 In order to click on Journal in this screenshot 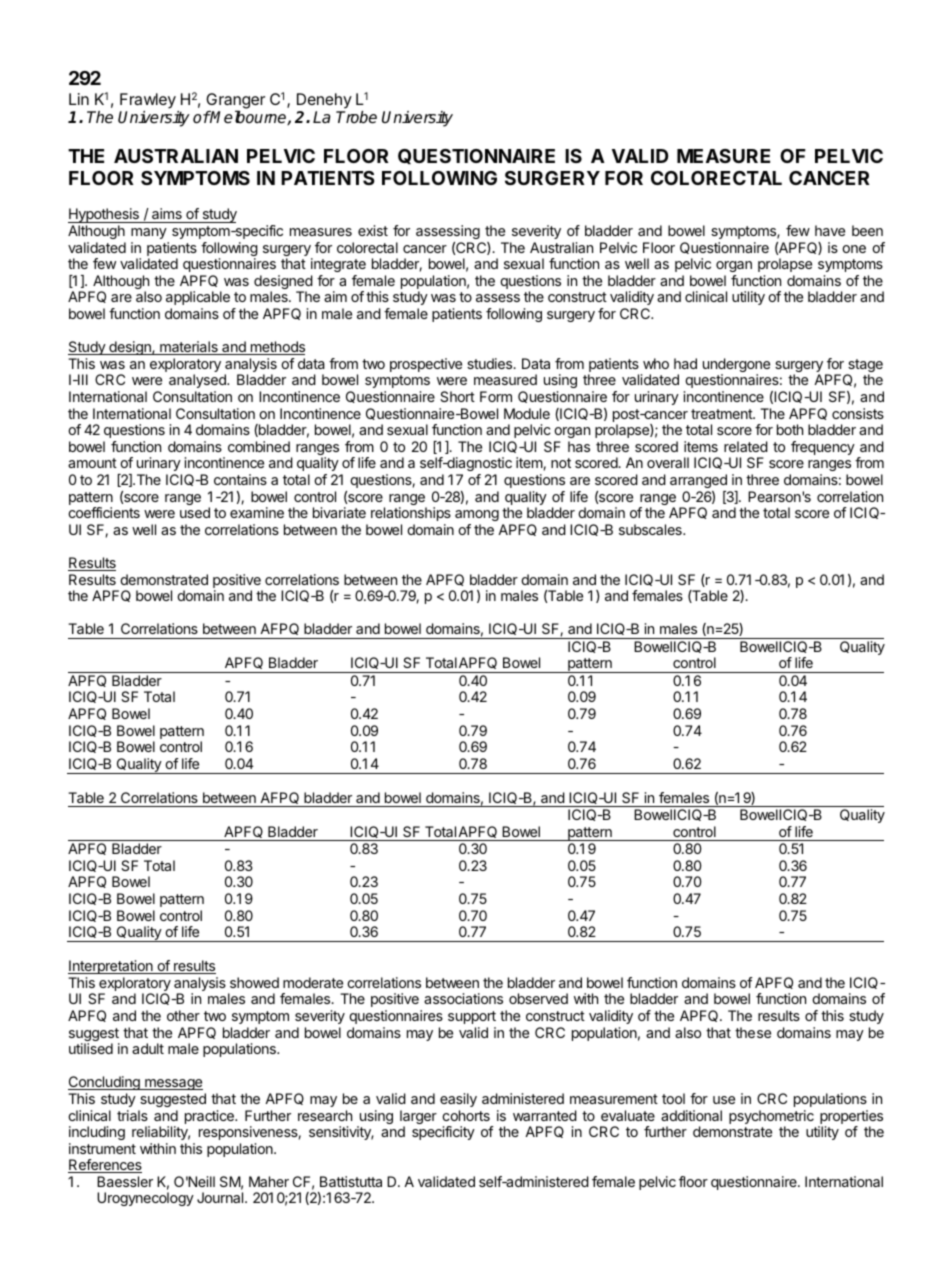, I will do `click(221, 1197)`.
